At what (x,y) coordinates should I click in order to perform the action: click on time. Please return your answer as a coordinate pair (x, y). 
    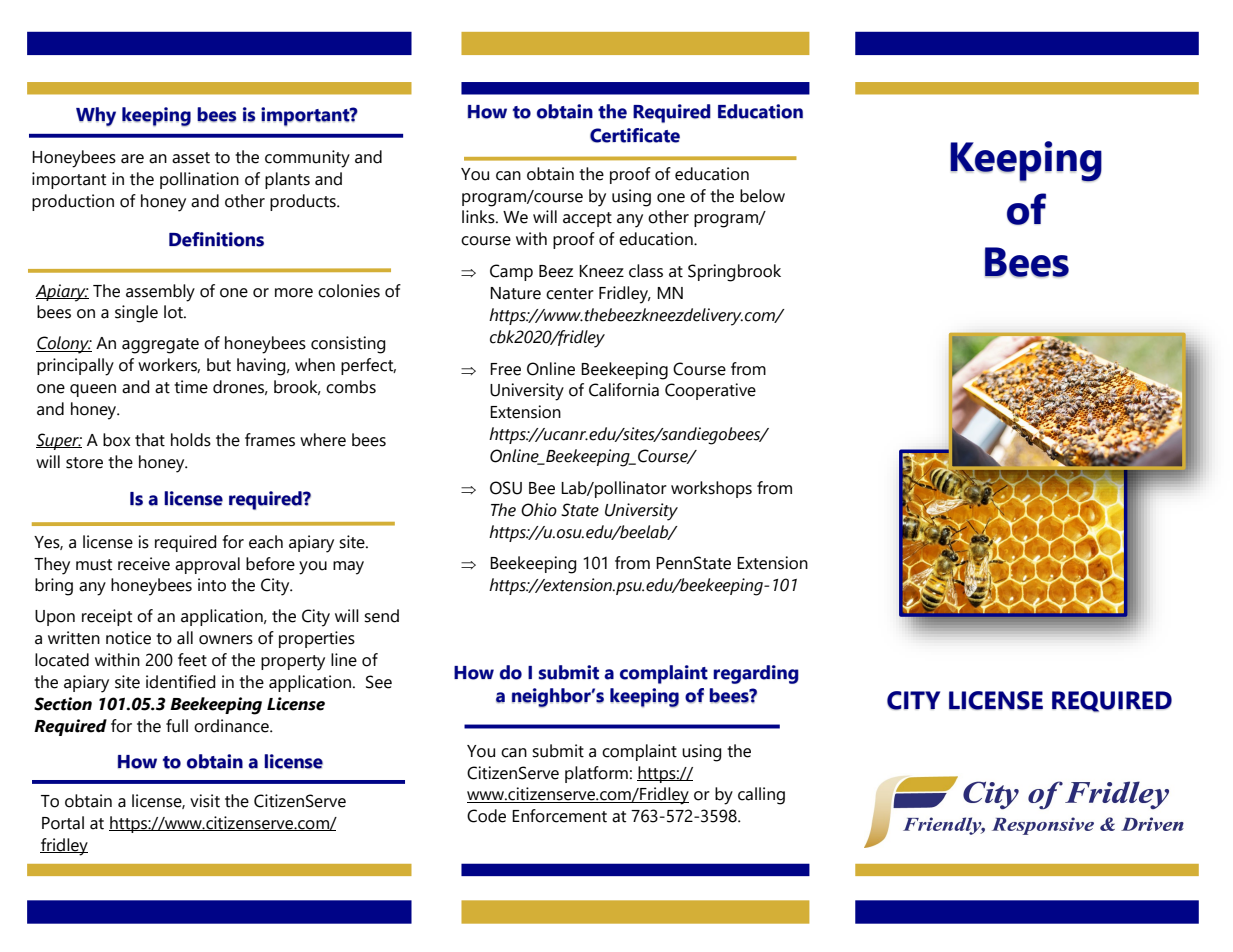
    Looking at the image, I should click on (191, 387).
